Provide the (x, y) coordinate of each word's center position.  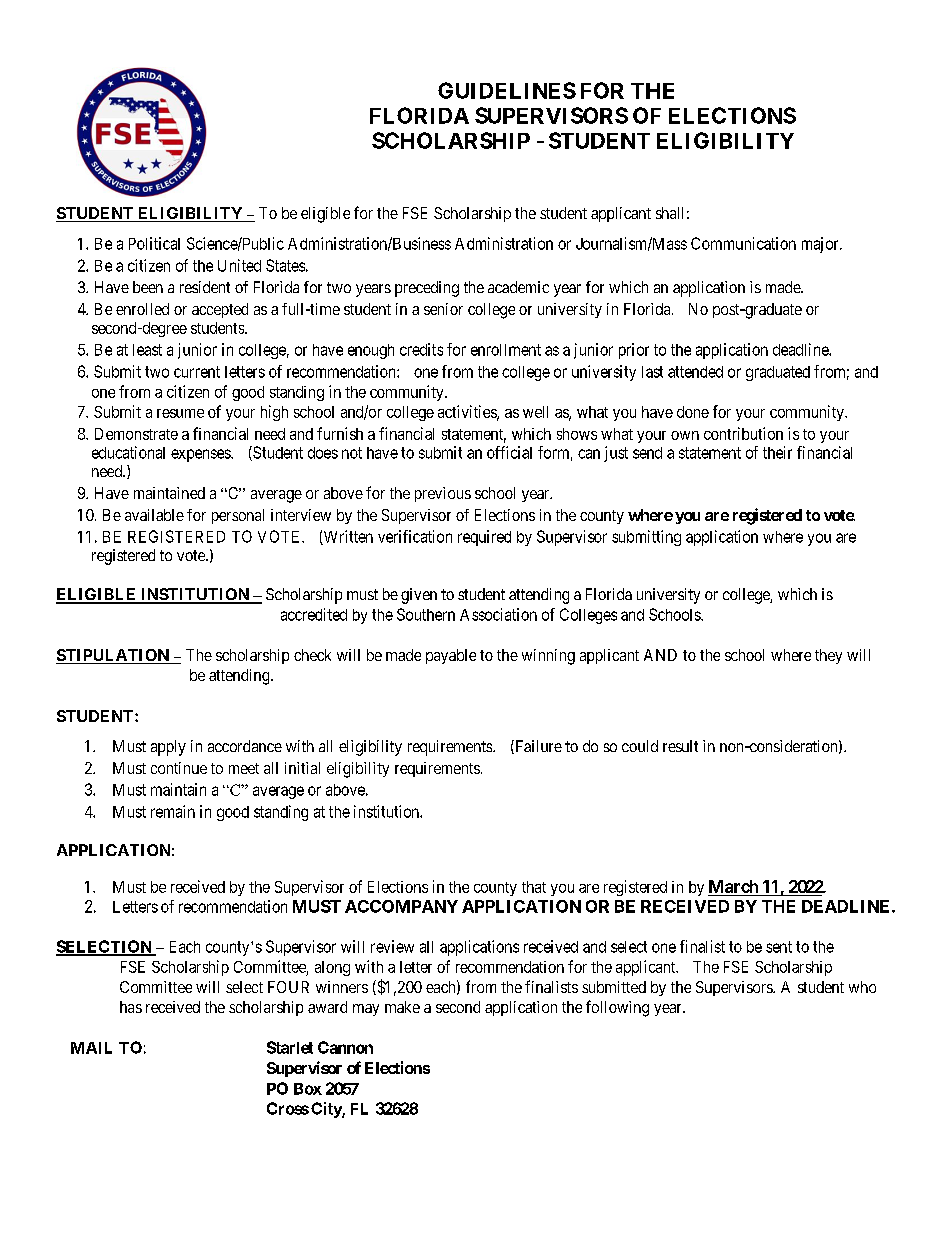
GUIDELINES (507, 90)
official (509, 452)
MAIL (91, 1048)
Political (154, 243)
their (777, 452)
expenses (201, 455)
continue (179, 768)
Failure (537, 747)
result (680, 746)
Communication (743, 243)
